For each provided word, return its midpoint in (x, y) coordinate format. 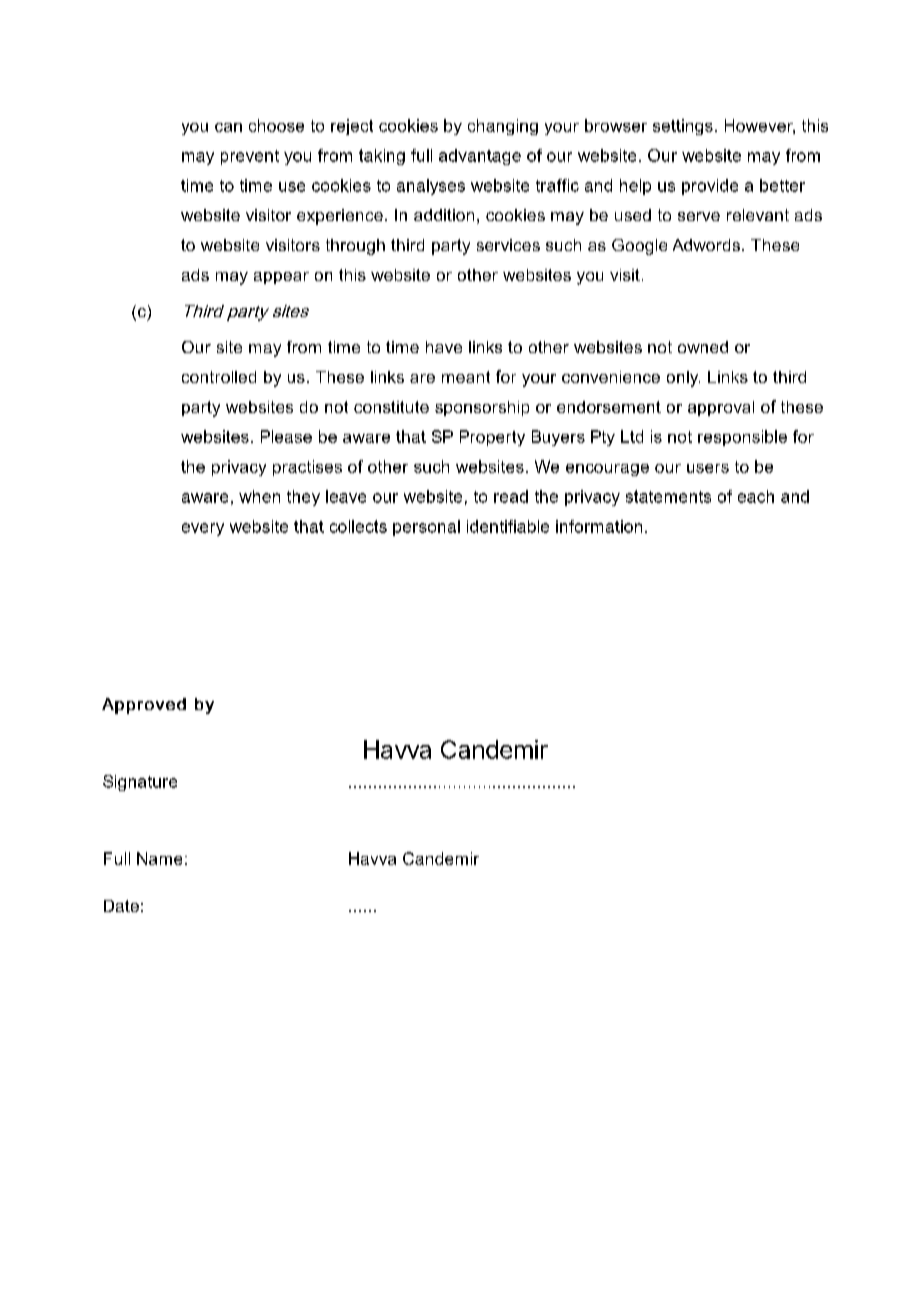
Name (159, 858)
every (203, 529)
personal (426, 528)
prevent (250, 157)
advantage (480, 157)
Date (121, 906)
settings (683, 127)
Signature (140, 783)
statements (668, 496)
